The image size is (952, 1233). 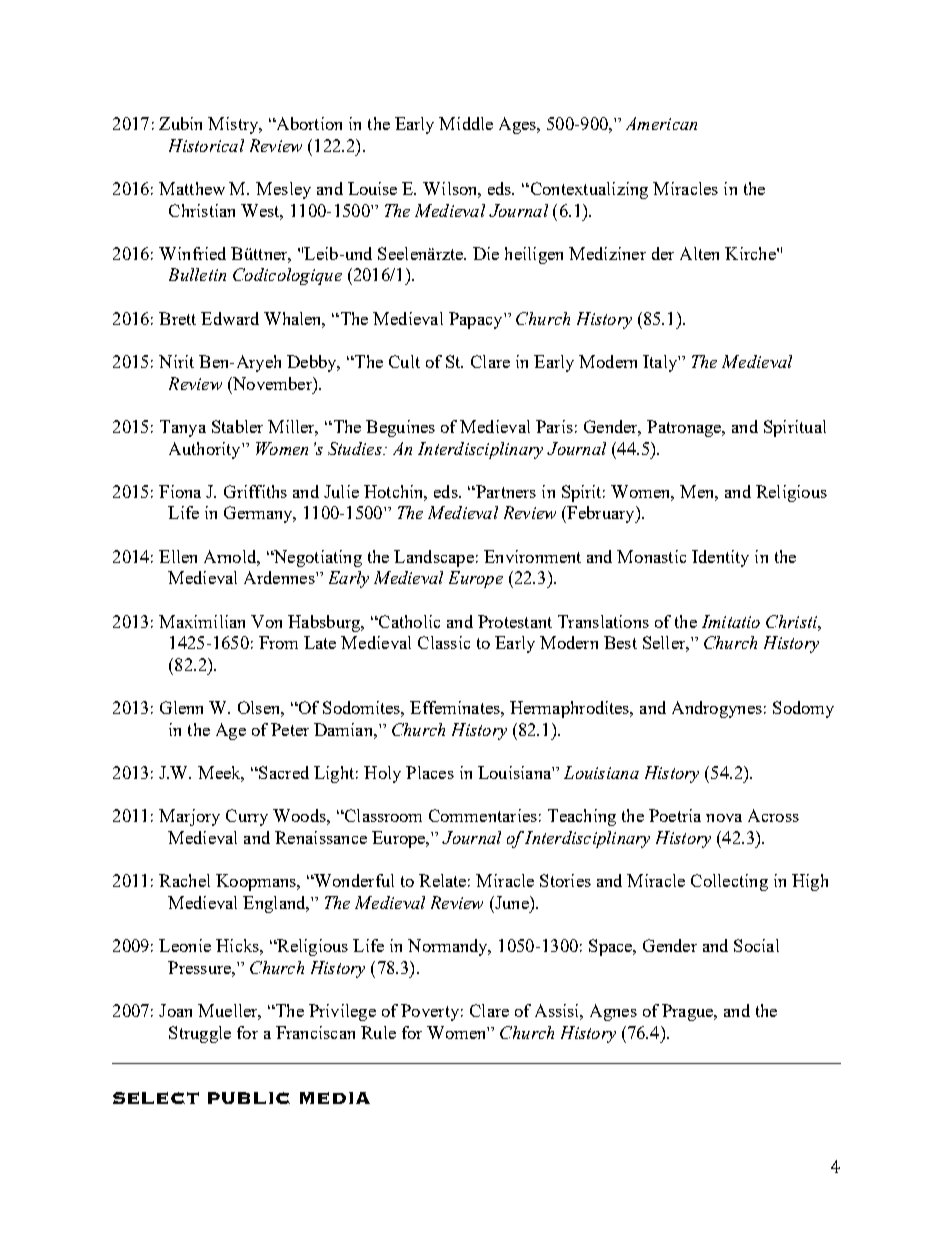 What do you see at coordinates (430, 1012) in the screenshot?
I see `Poverty` at bounding box center [430, 1012].
